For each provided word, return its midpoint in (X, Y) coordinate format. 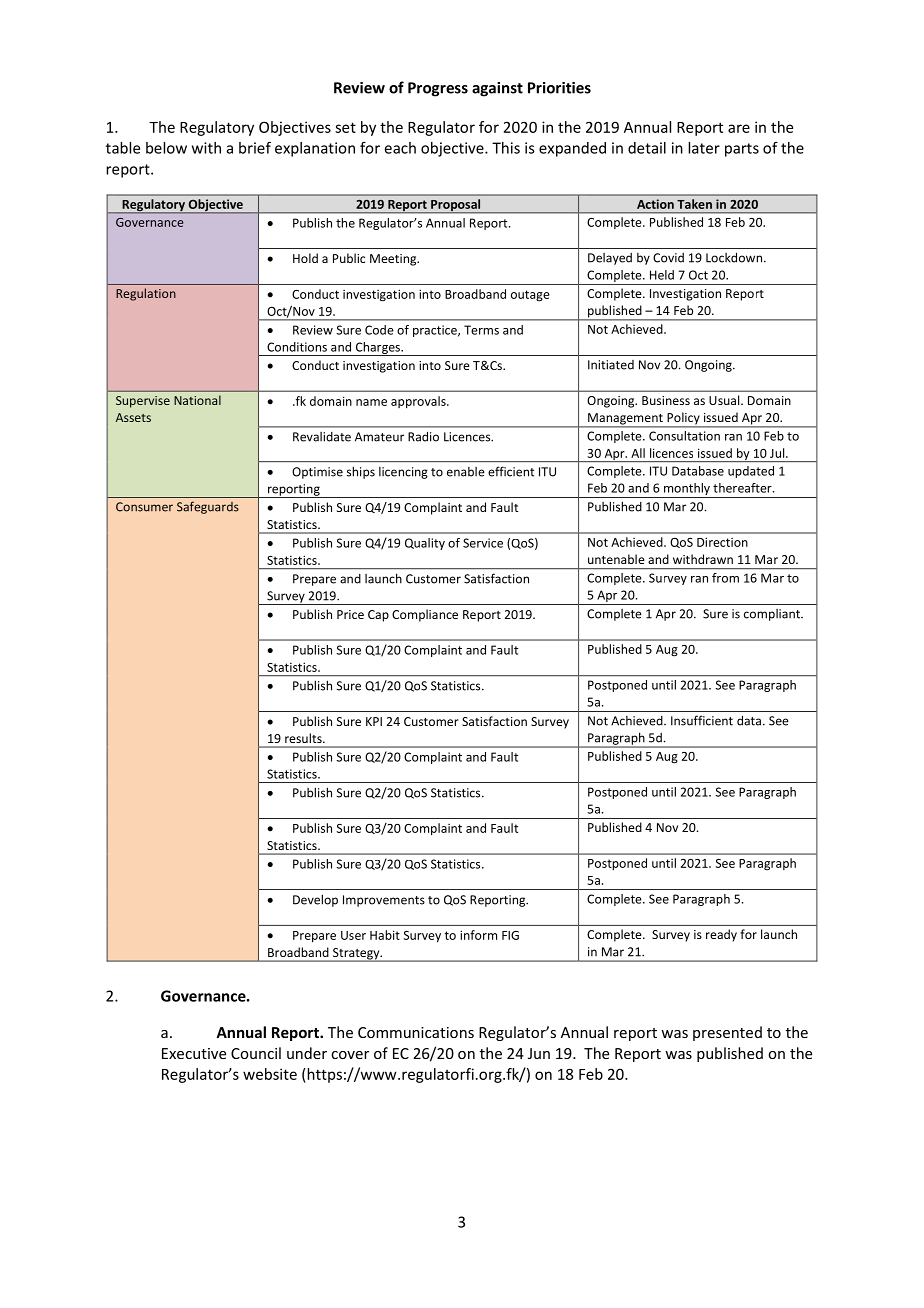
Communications (416, 1032)
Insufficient (702, 720)
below (166, 148)
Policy (683, 419)
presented (727, 1033)
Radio (423, 436)
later (704, 148)
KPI (374, 721)
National (197, 400)
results (304, 738)
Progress (438, 89)
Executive (194, 1053)
